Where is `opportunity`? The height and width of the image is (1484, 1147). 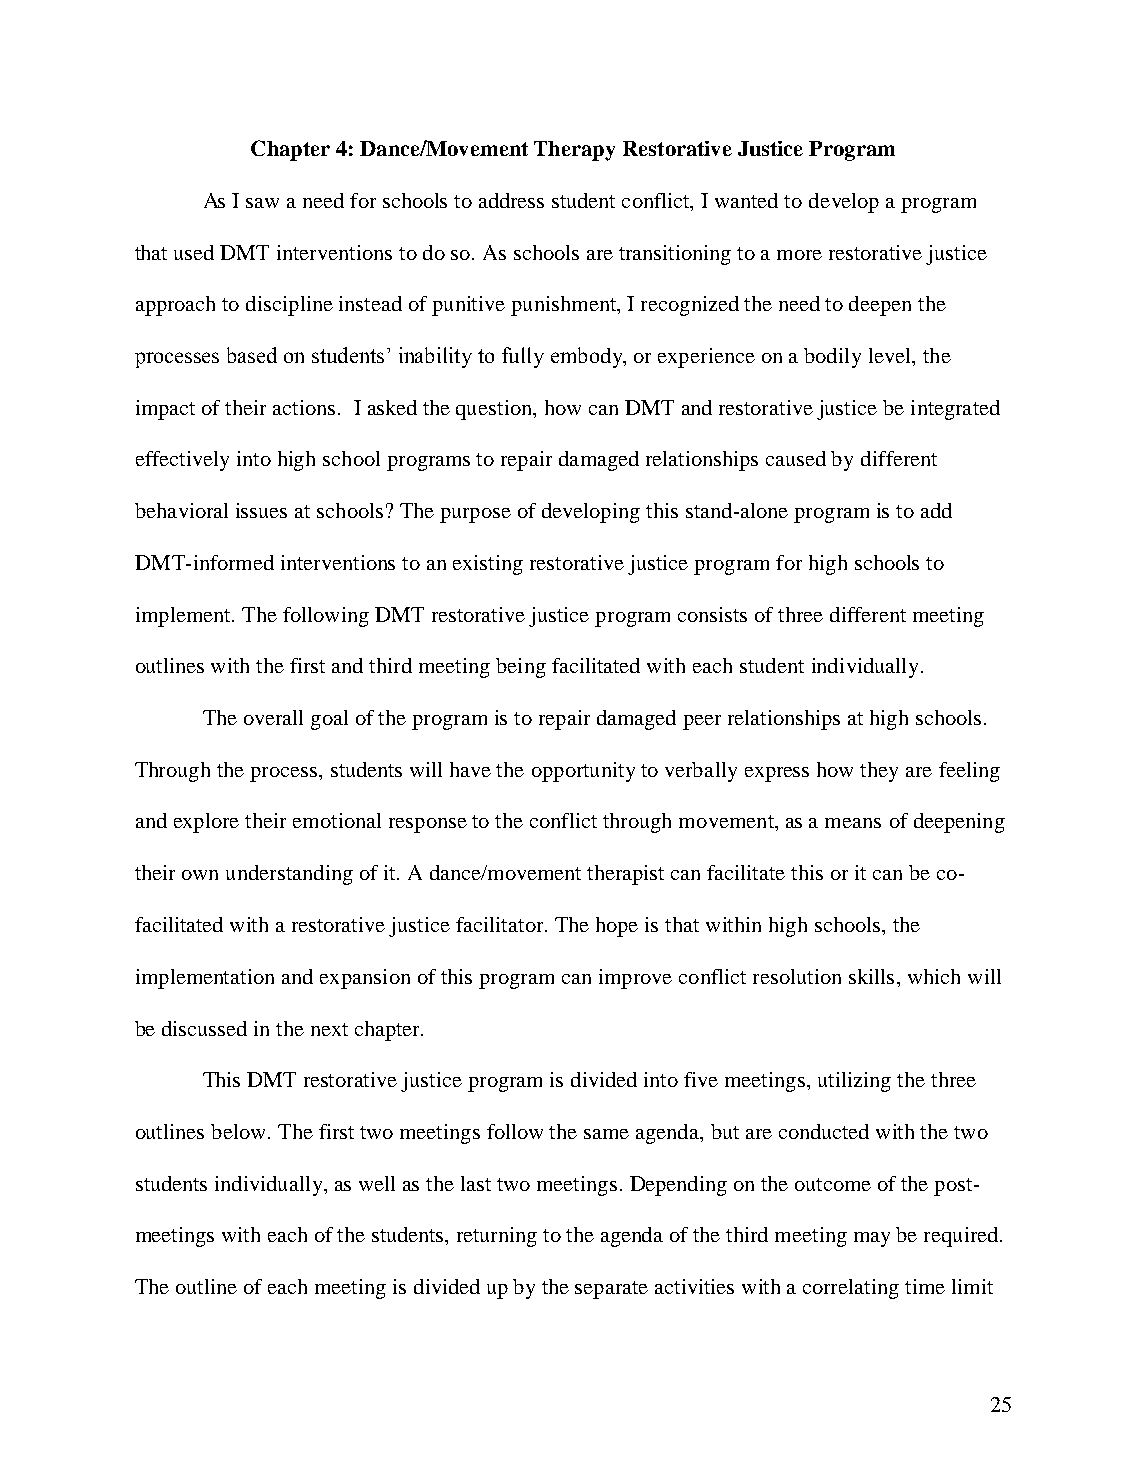
opportunity is located at coordinates (583, 772).
